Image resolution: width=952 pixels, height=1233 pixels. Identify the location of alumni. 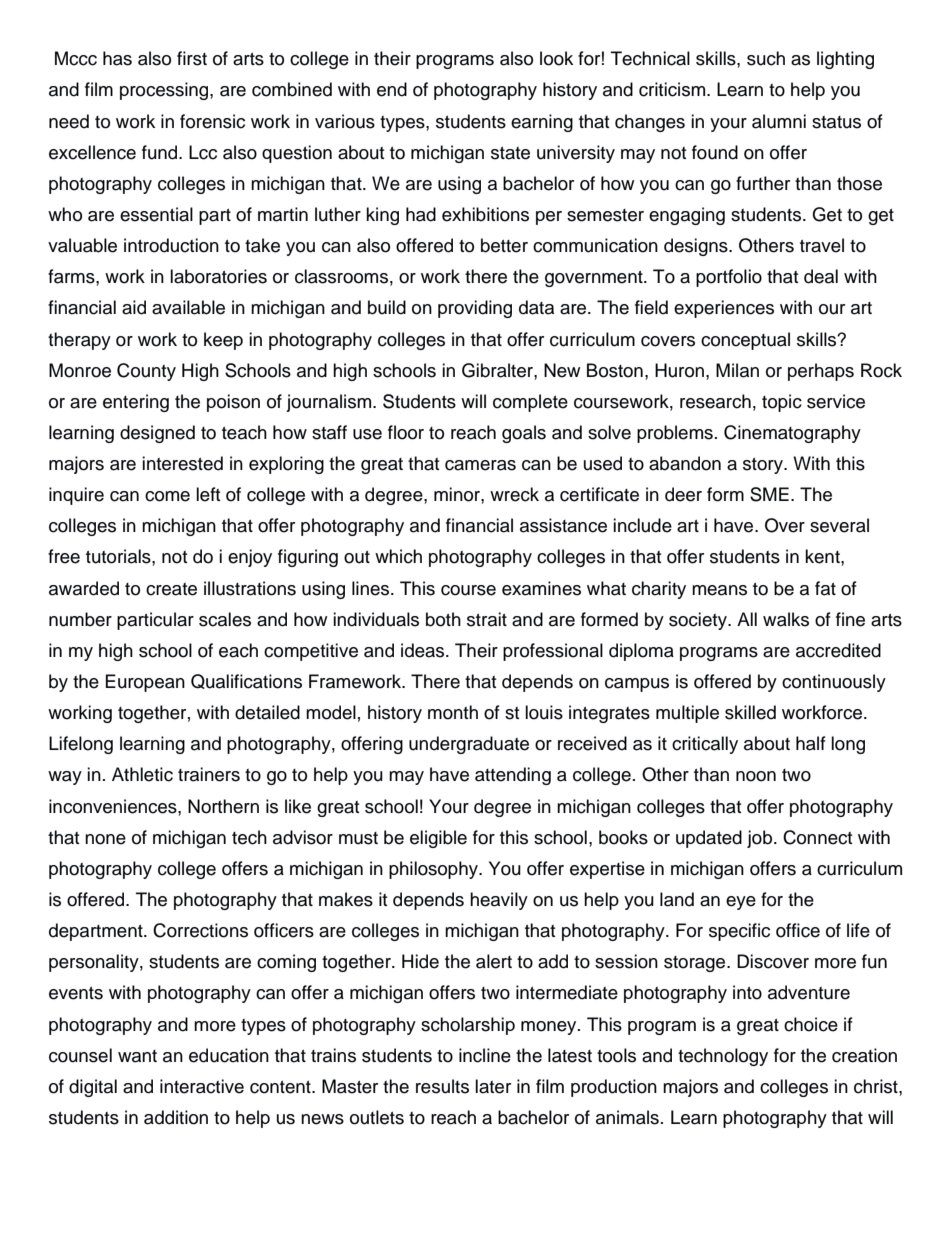
(779, 121).
